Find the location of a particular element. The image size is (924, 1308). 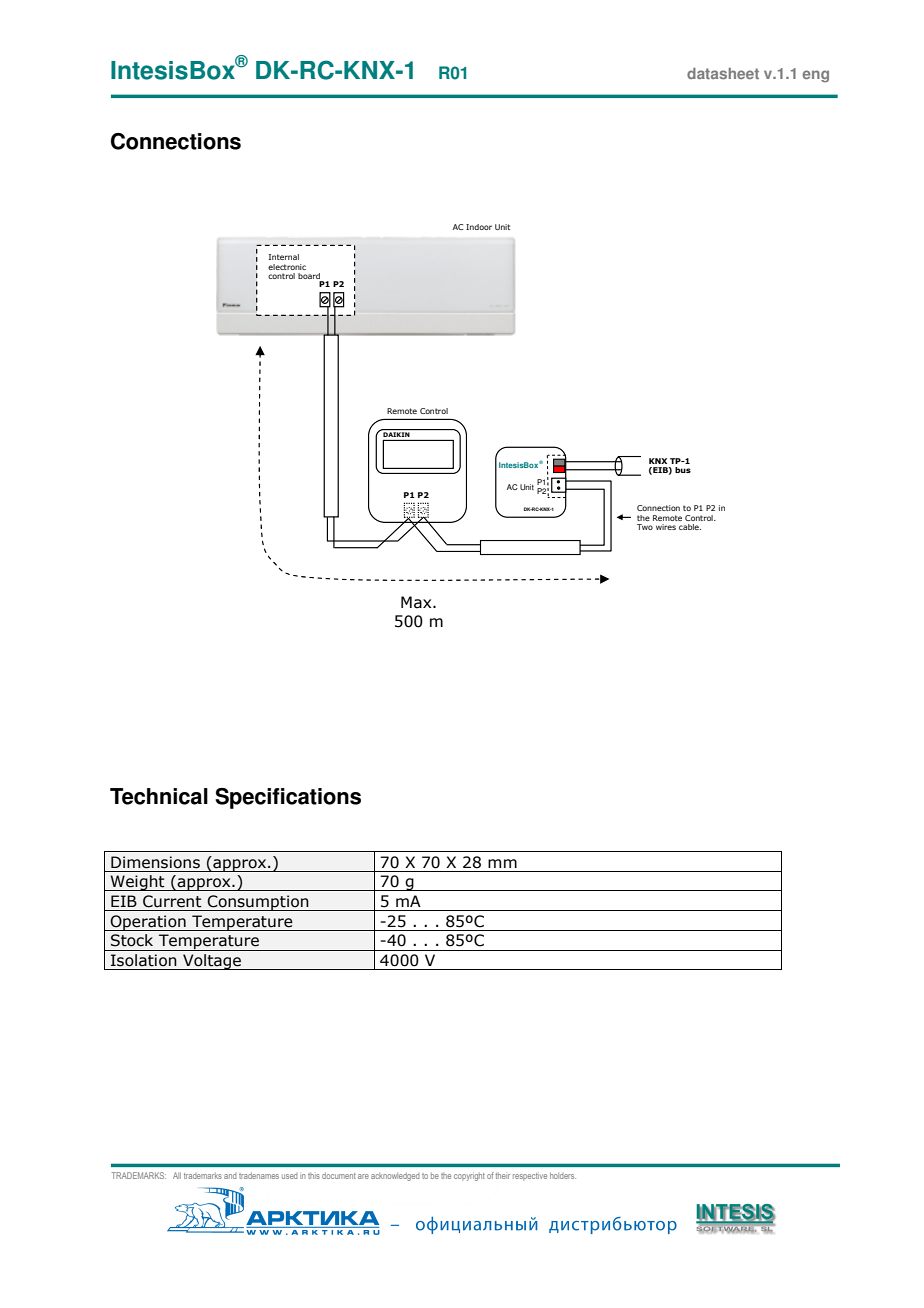

and is located at coordinates (230, 1176).
